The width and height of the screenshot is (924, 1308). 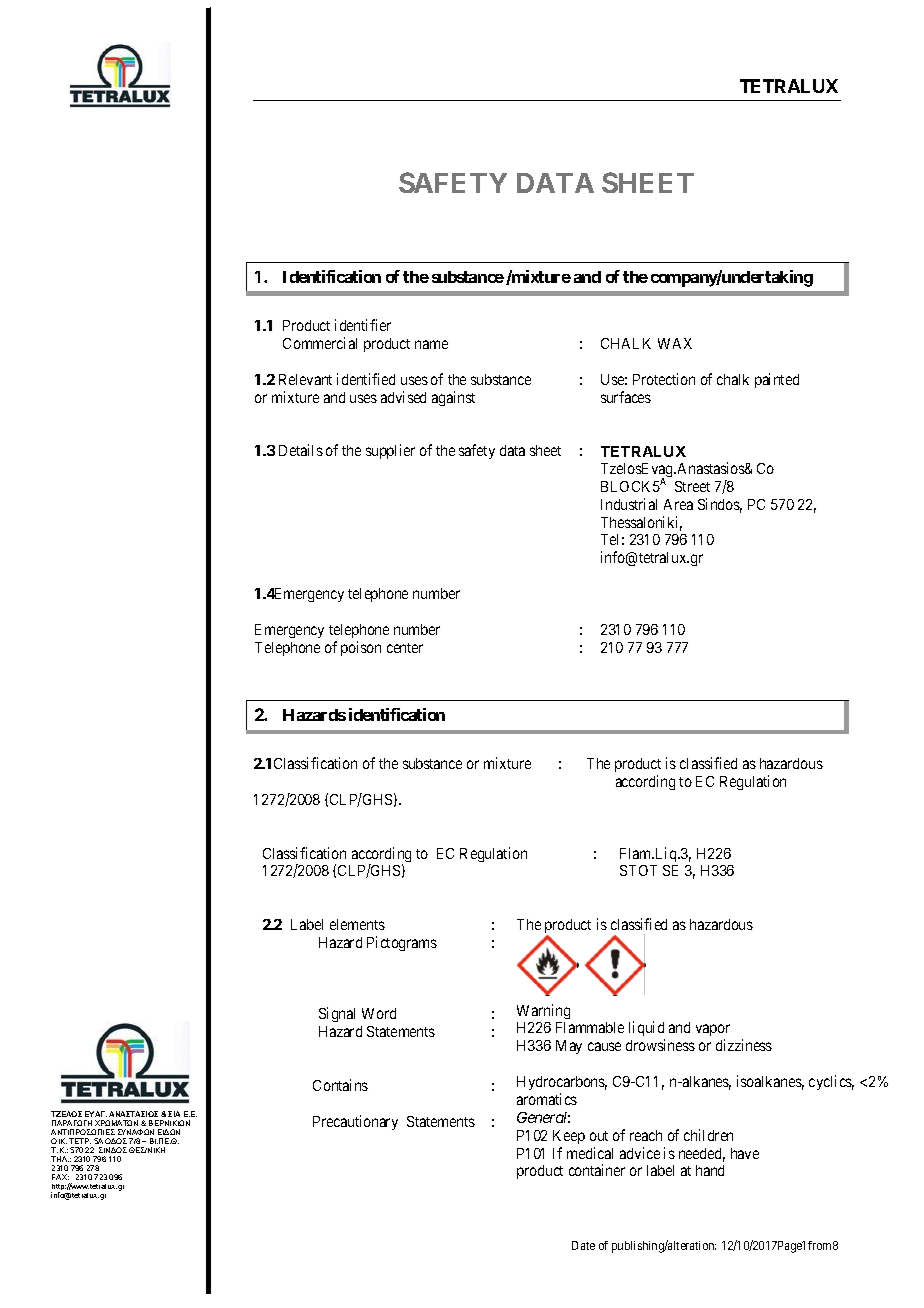 What do you see at coordinates (305, 379) in the screenshot?
I see `Relevant` at bounding box center [305, 379].
